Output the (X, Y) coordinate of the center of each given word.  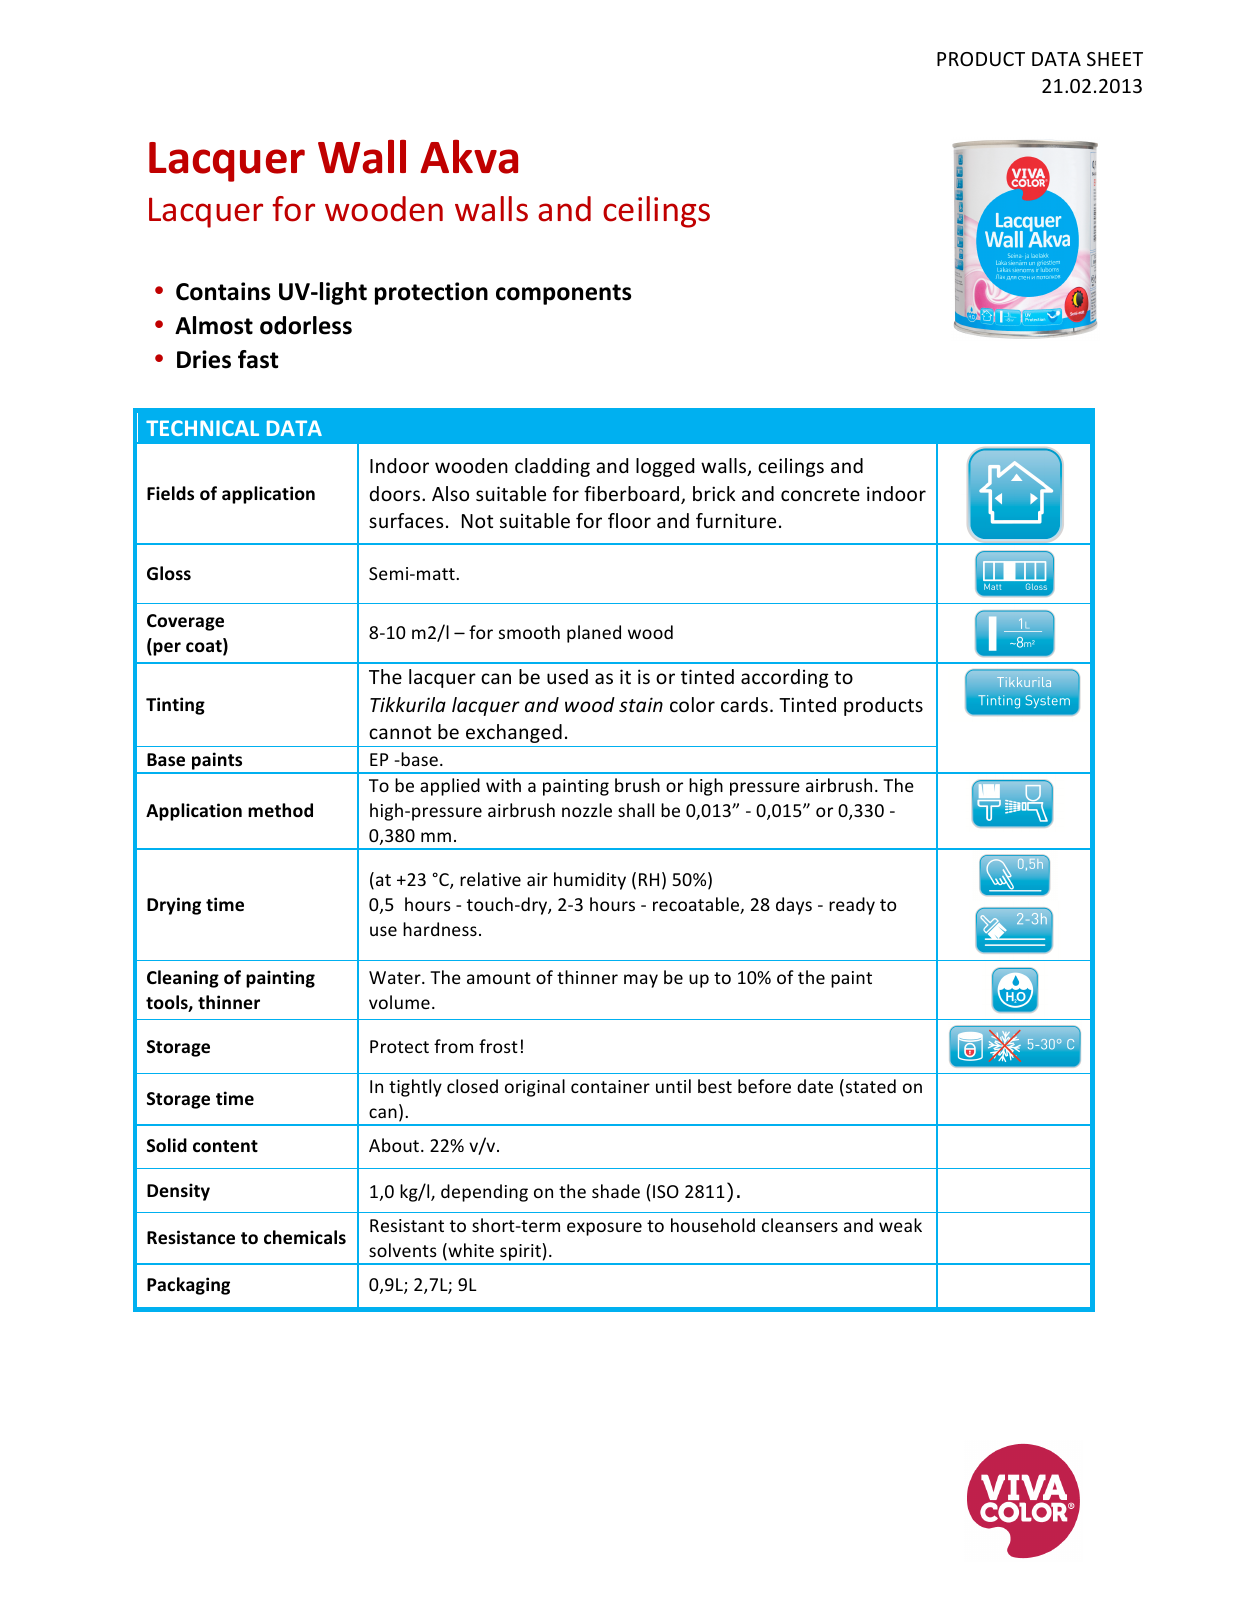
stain (641, 704)
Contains (223, 291)
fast (258, 359)
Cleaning (183, 979)
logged (665, 467)
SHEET (1115, 59)
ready (852, 906)
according (784, 678)
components (564, 294)
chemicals (305, 1237)
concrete (820, 494)
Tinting (175, 706)
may (641, 981)
